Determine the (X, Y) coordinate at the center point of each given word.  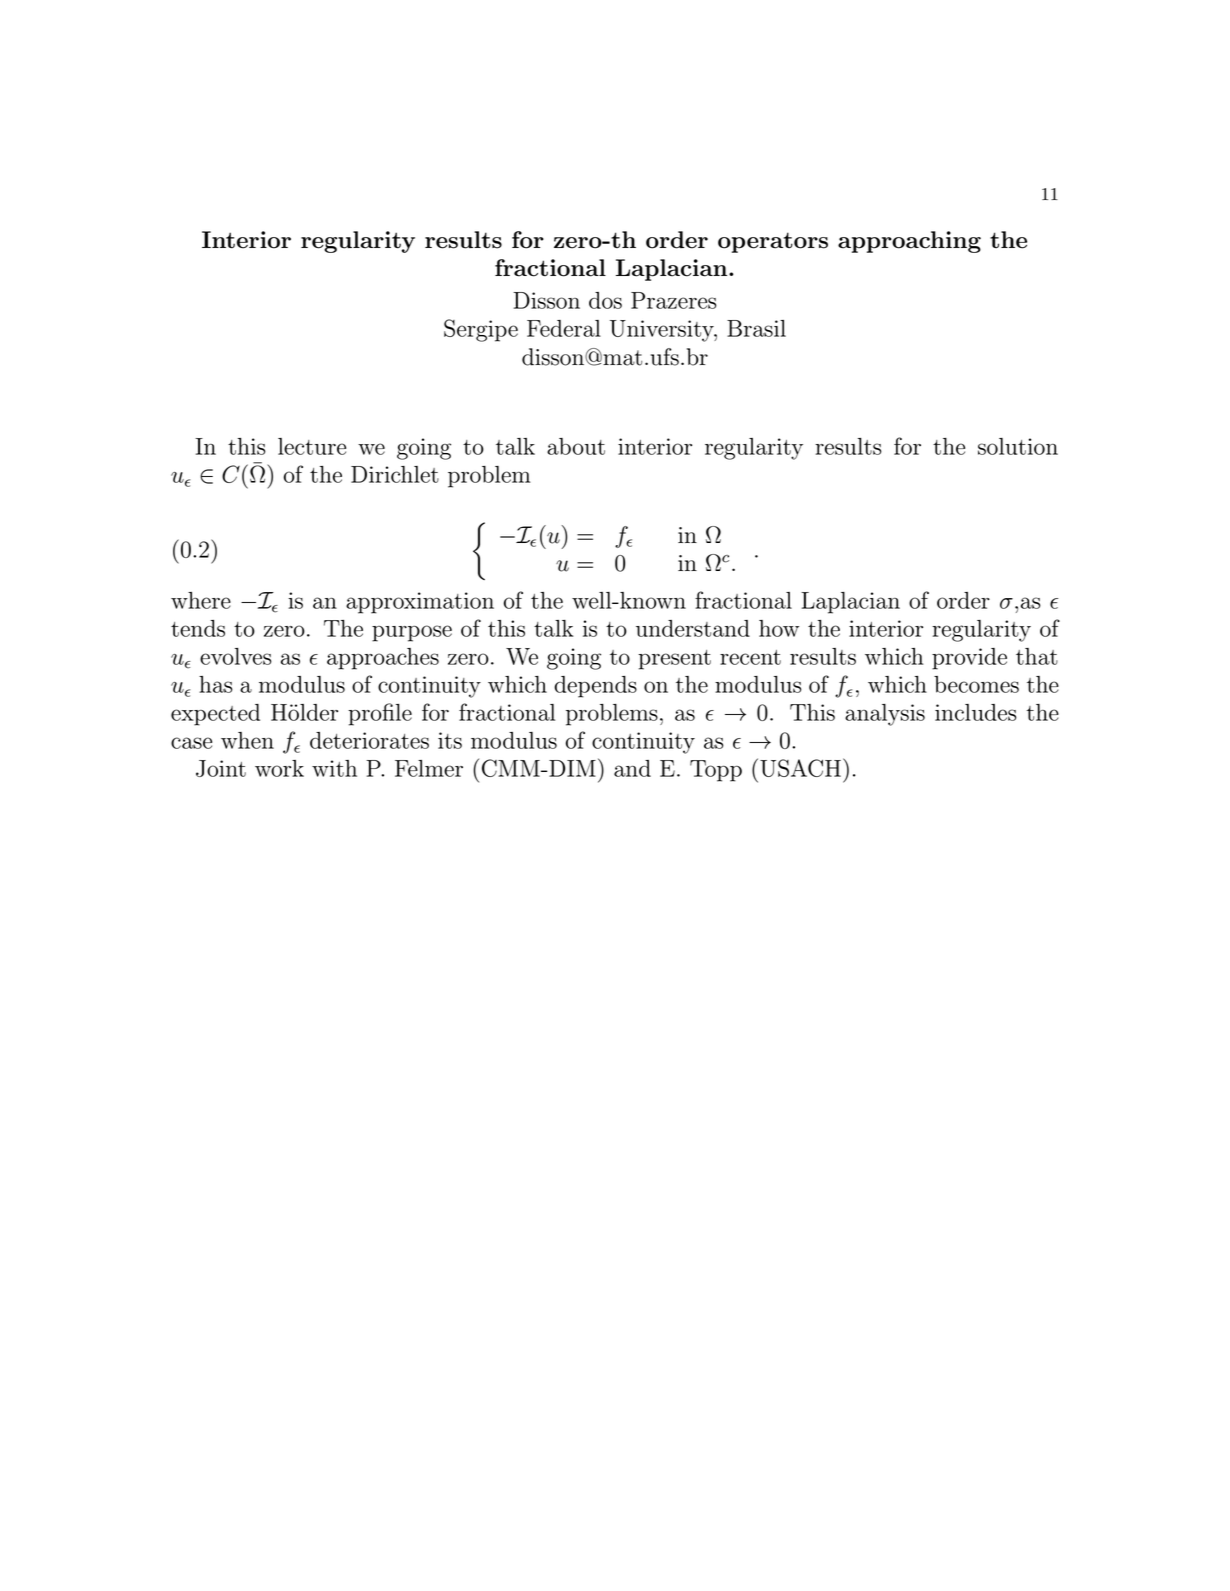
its (450, 740)
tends (198, 628)
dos (605, 300)
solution (1018, 446)
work (279, 768)
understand (693, 628)
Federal (564, 328)
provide (969, 659)
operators (773, 242)
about (576, 446)
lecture (312, 446)
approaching (909, 242)
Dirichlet (395, 474)
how (779, 628)
